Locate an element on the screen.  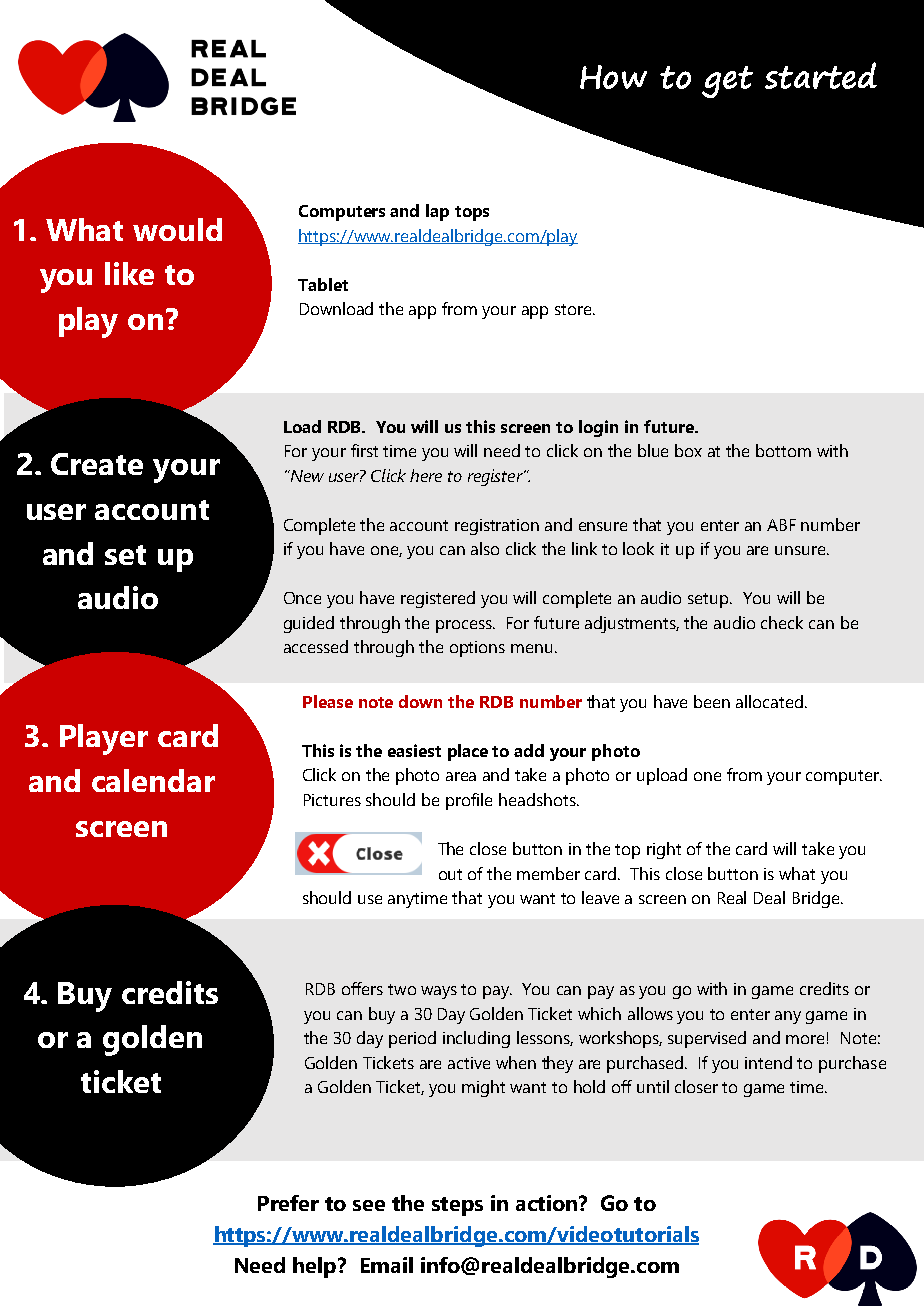
action is located at coordinates (548, 1203).
